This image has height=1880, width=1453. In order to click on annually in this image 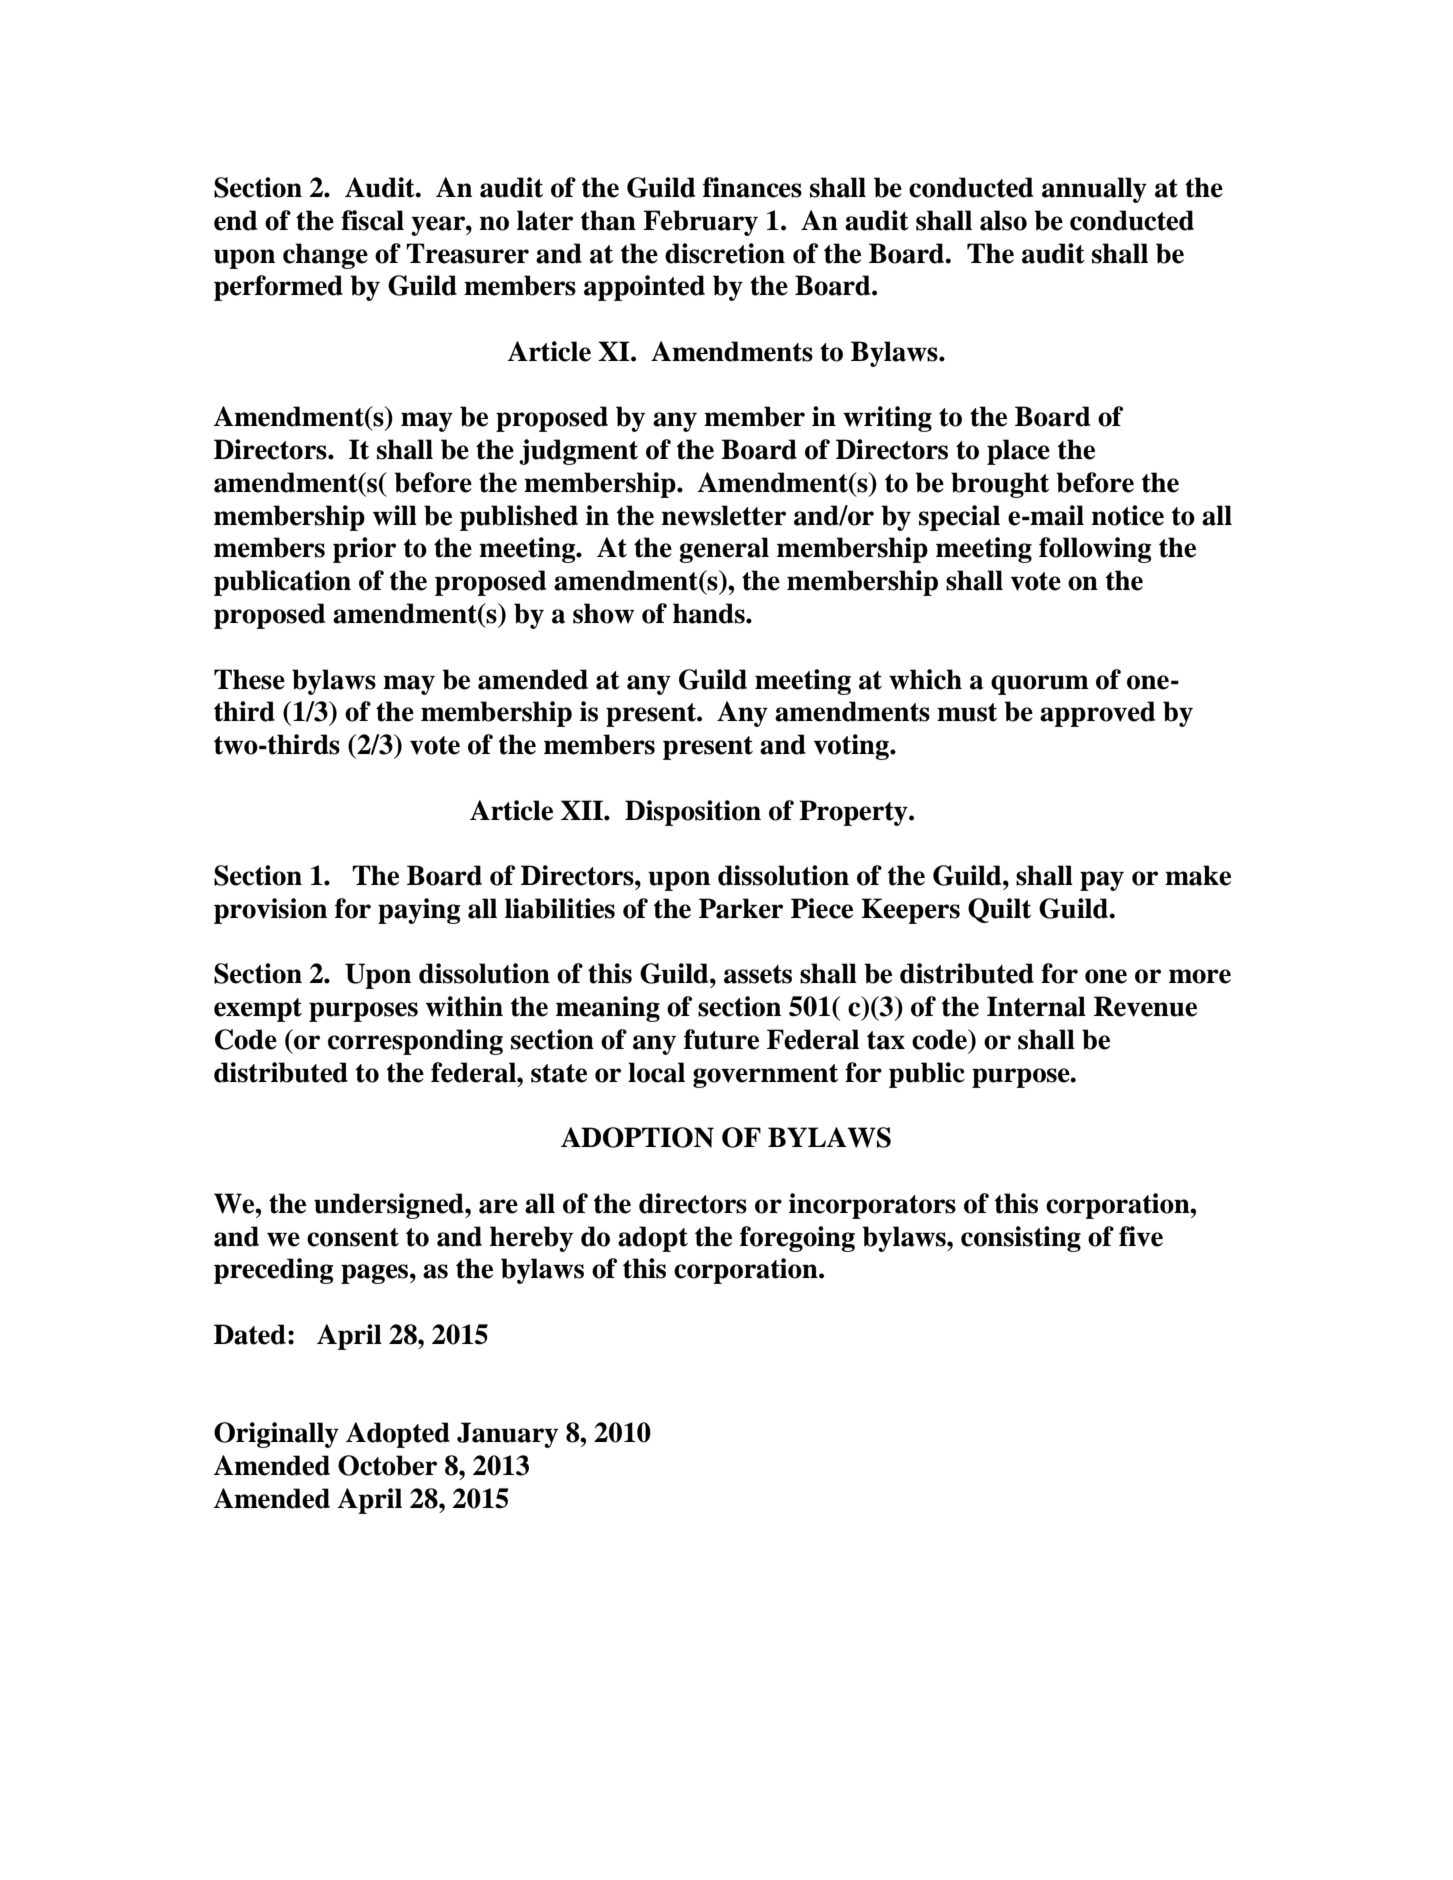, I will do `click(1094, 190)`.
